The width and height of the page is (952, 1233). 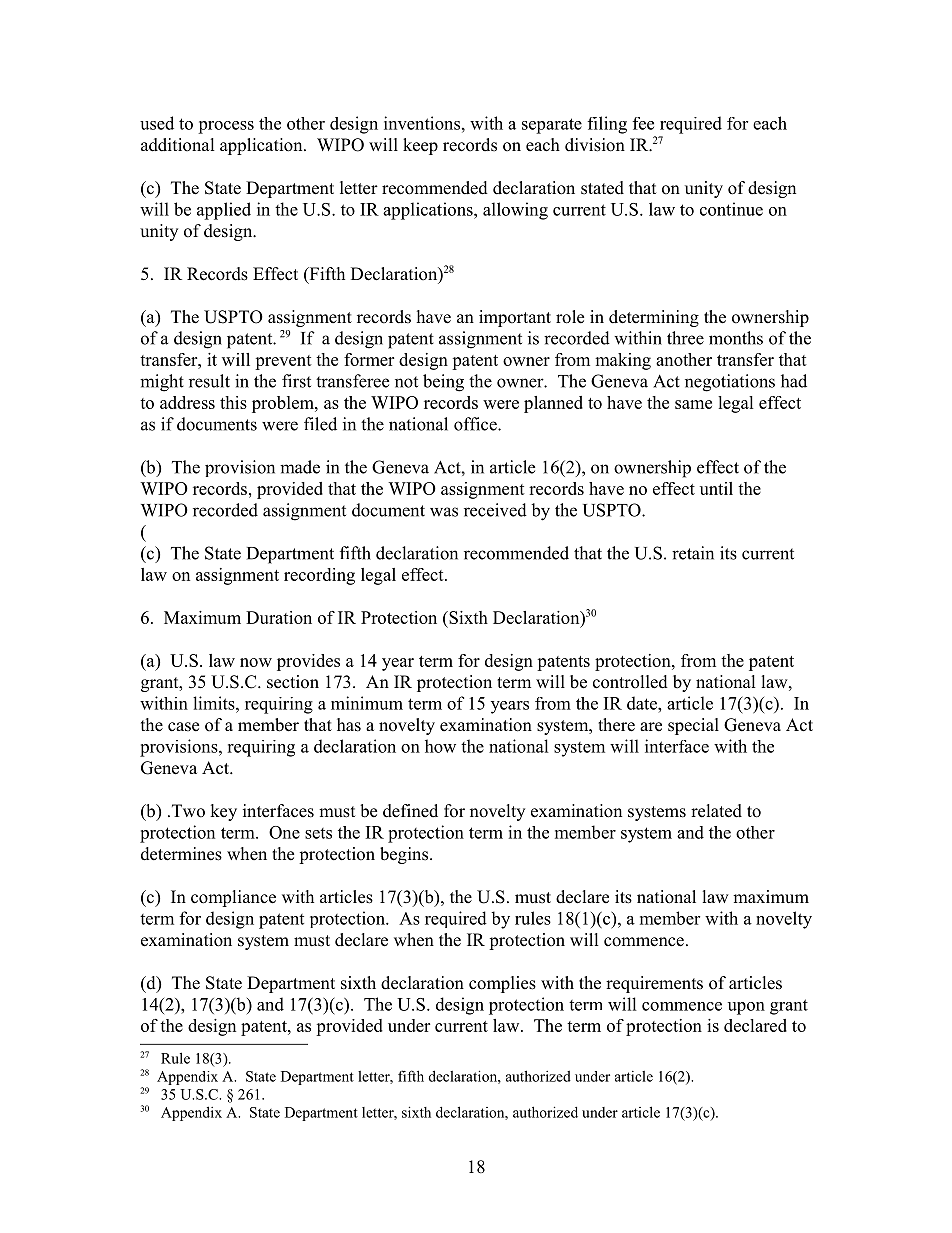 I want to click on Duration, so click(x=279, y=617).
